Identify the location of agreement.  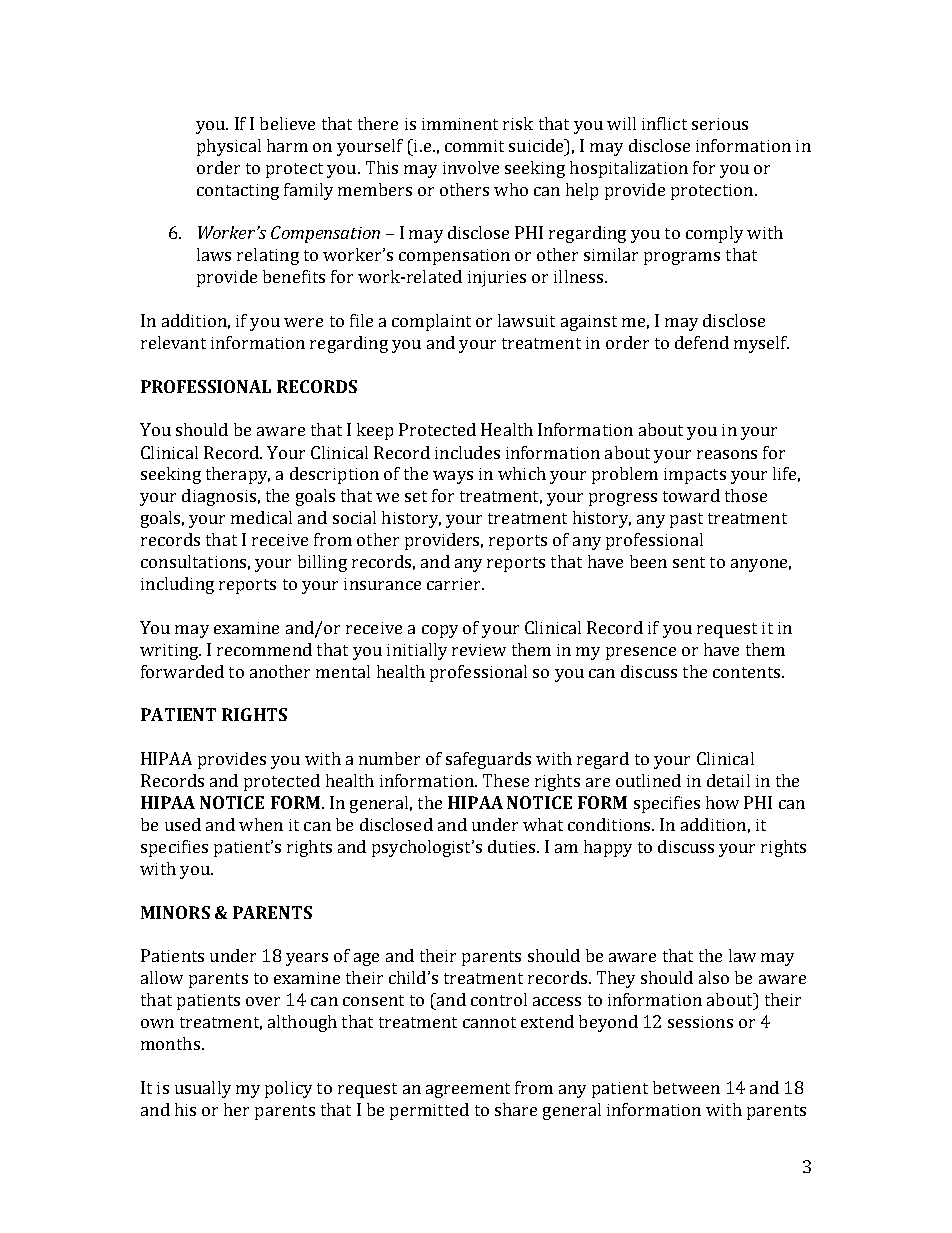
(468, 1090).
